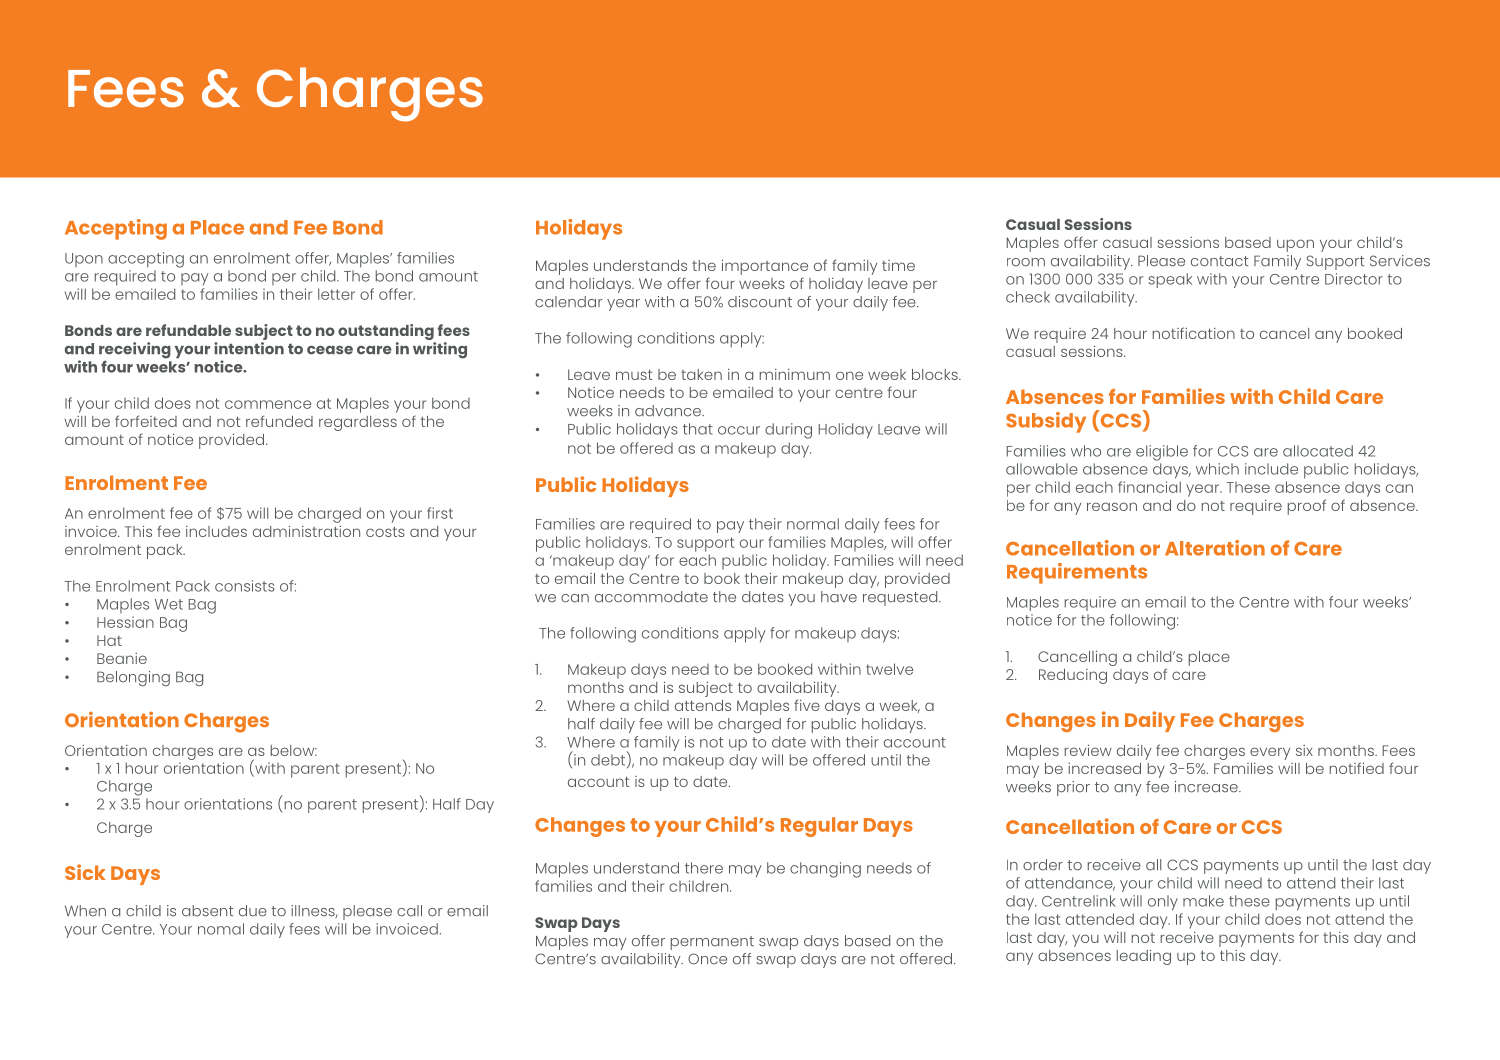  What do you see at coordinates (253, 911) in the screenshot?
I see `due` at bounding box center [253, 911].
